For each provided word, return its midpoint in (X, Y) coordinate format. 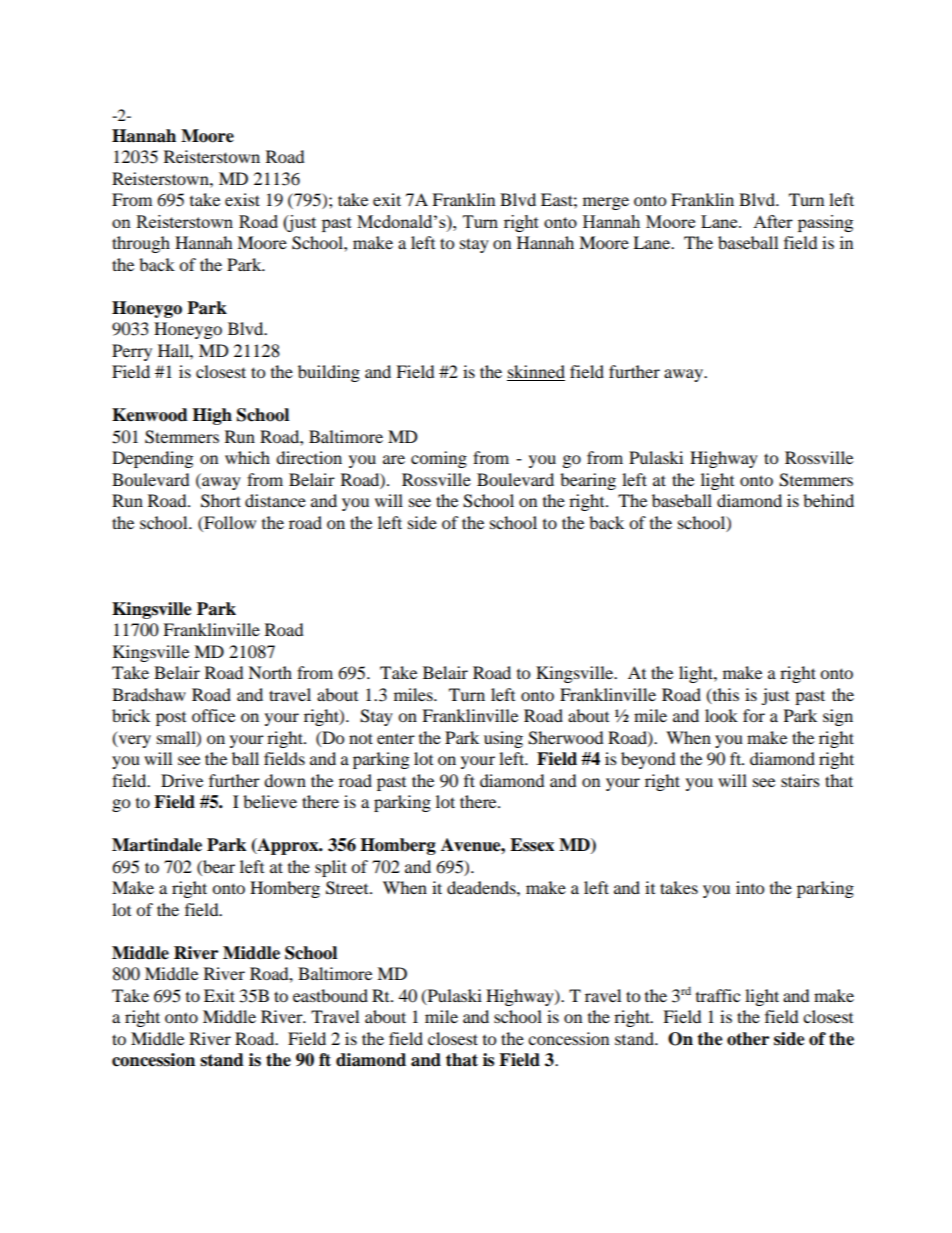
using (503, 739)
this (724, 695)
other (748, 1039)
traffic (718, 995)
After (773, 221)
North (270, 672)
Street (348, 888)
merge (606, 203)
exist (242, 199)
